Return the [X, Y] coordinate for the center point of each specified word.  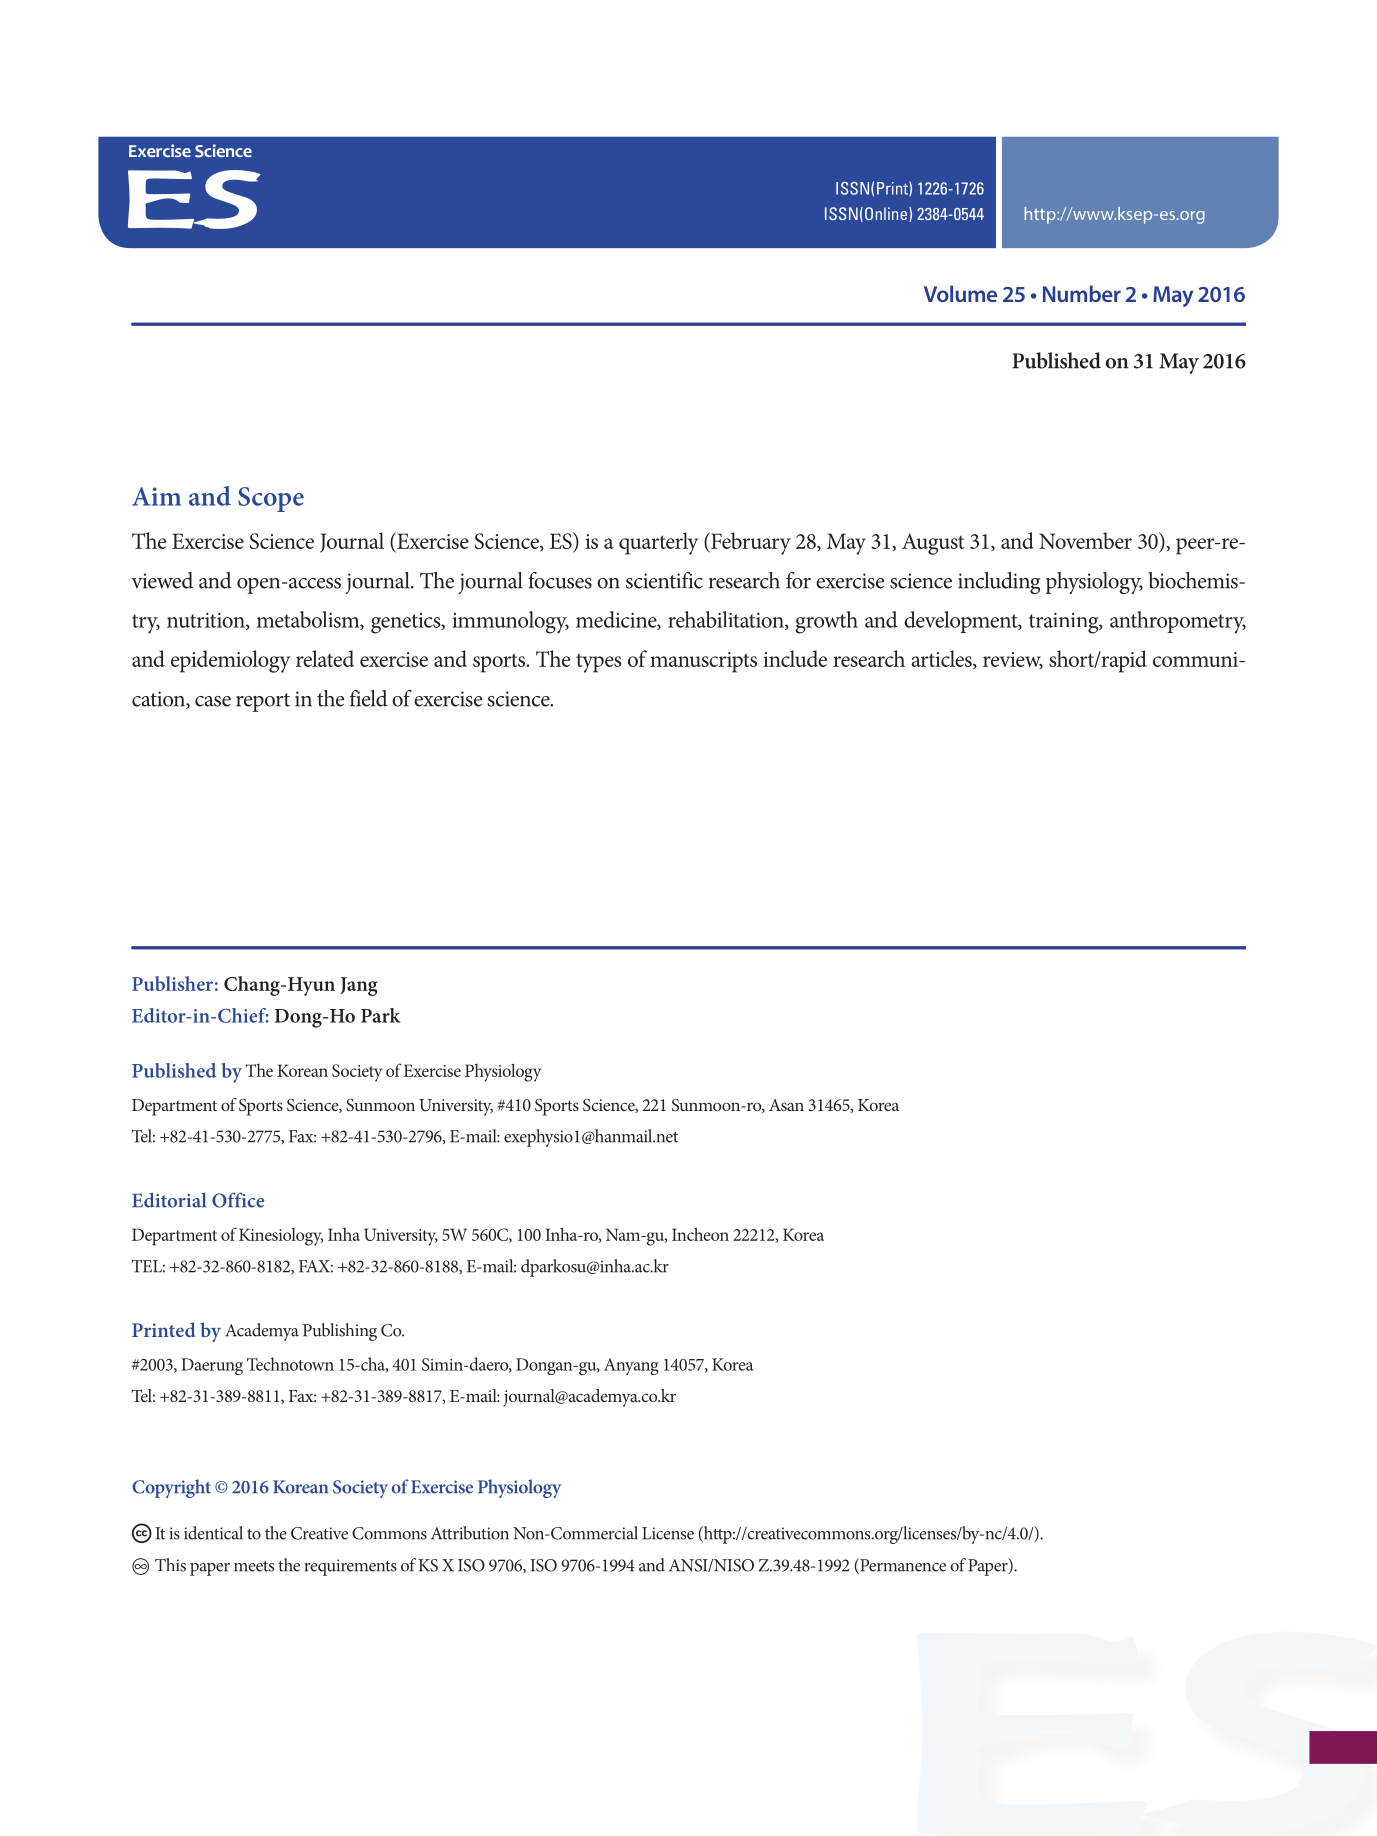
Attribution [470, 1533]
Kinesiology [281, 1237]
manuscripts [703, 662]
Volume [960, 293]
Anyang [631, 1366]
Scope [271, 499]
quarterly [658, 543]
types [599, 663]
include [795, 658]
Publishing [340, 1332]
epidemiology [230, 661]
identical [213, 1533]
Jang [358, 986]
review [1013, 660]
